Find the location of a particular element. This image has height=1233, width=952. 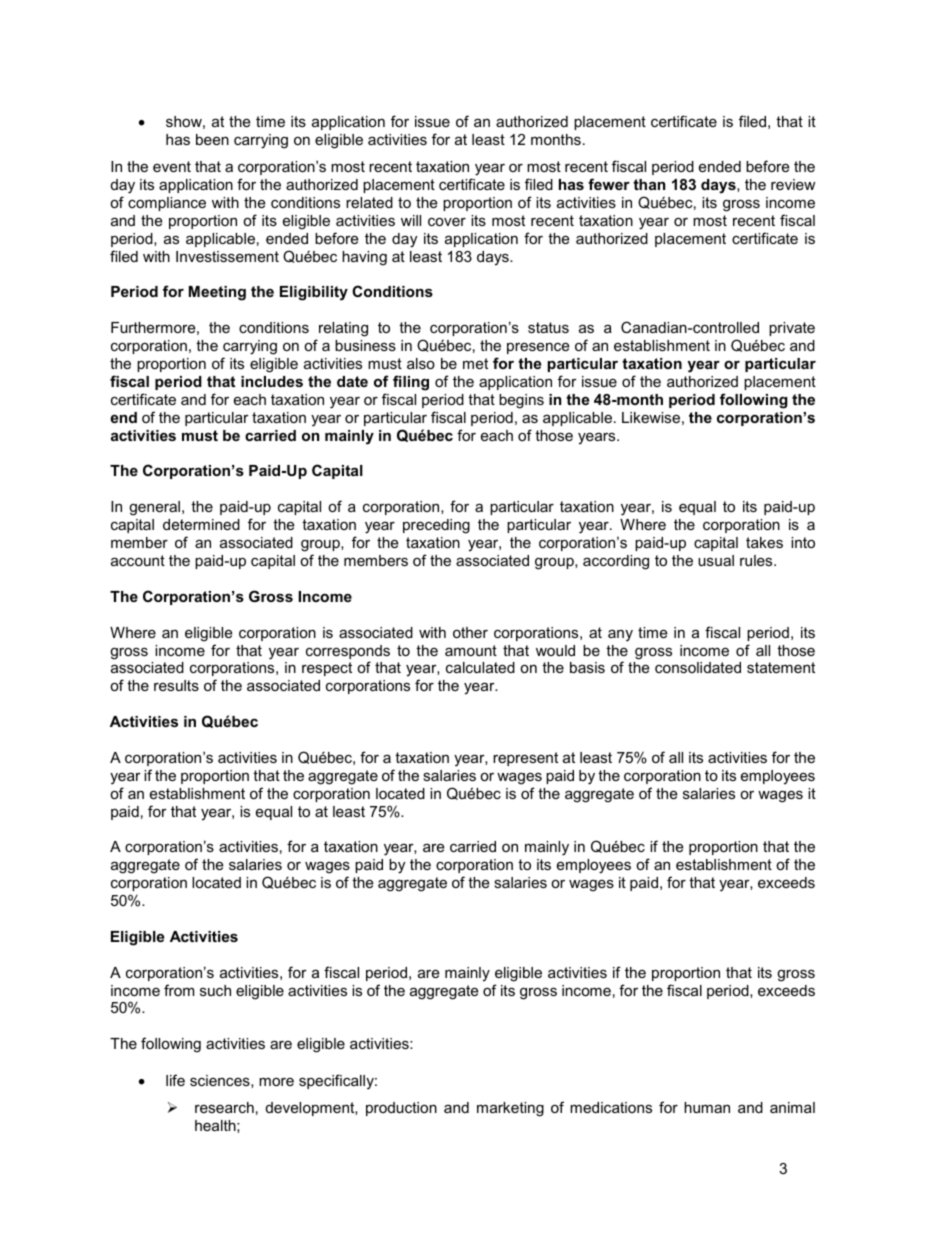

determined is located at coordinates (201, 524).
